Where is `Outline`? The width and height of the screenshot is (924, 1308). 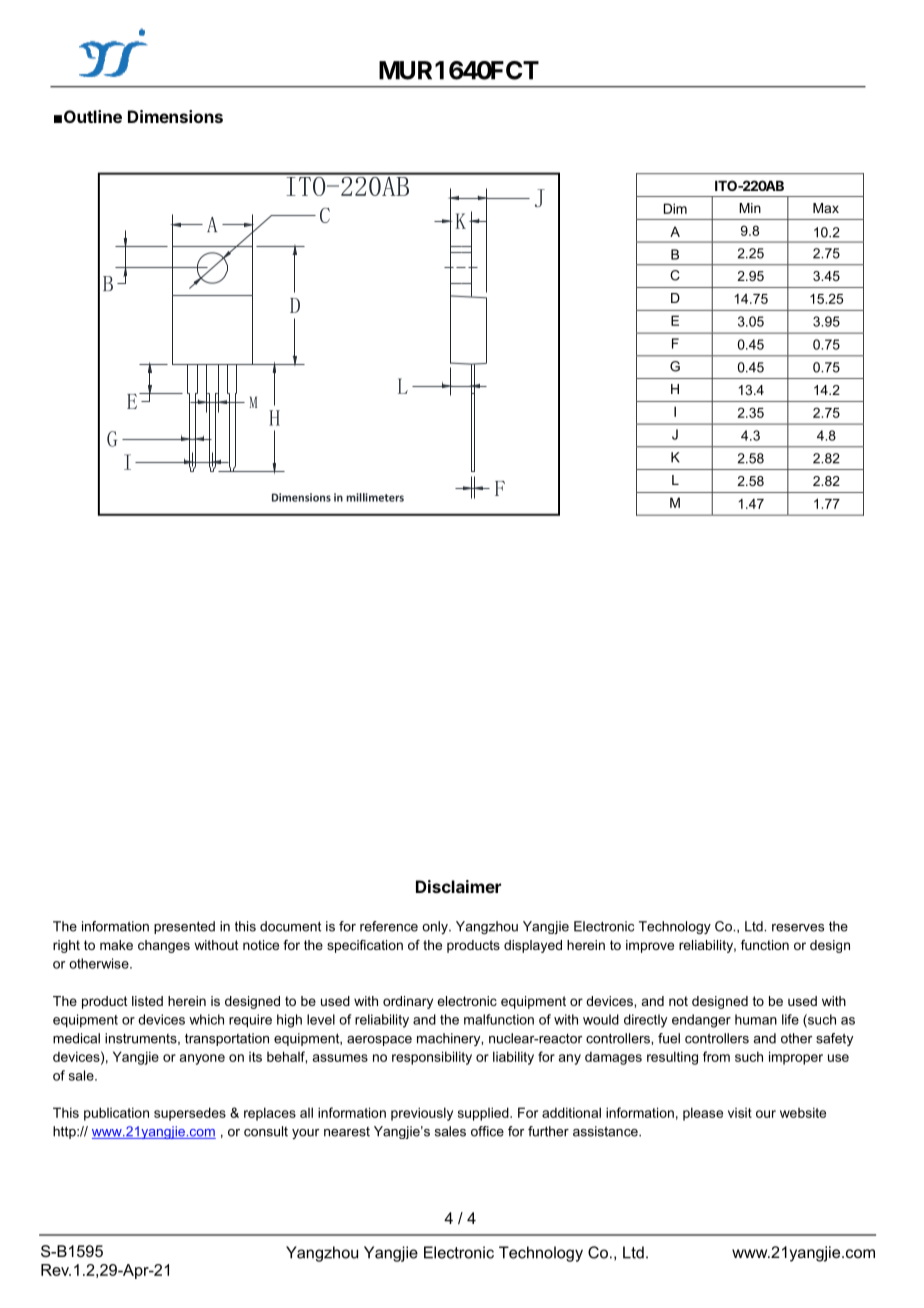 Outline is located at coordinates (93, 116).
